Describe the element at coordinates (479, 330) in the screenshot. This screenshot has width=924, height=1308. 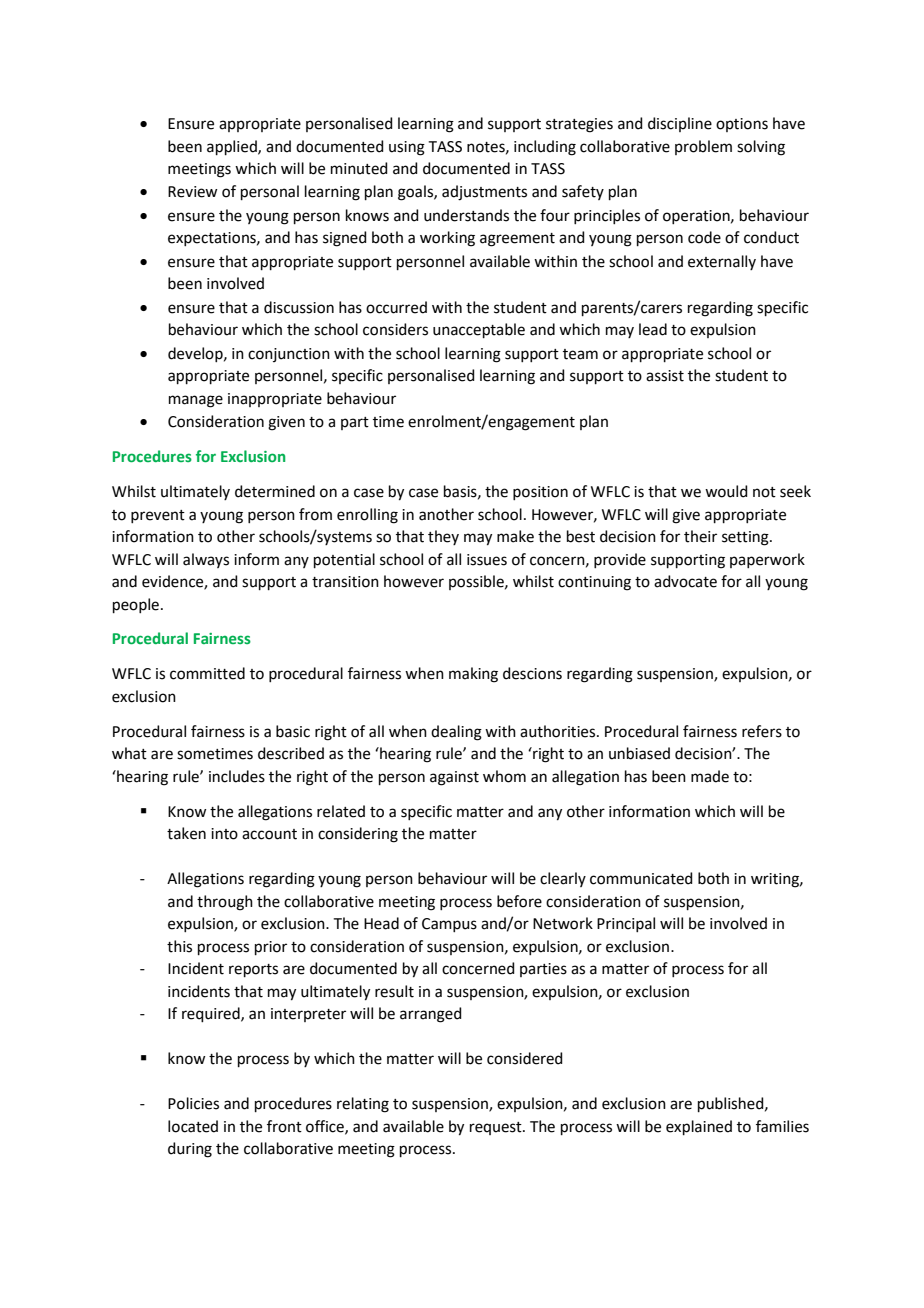
I see `unacceptable` at that location.
